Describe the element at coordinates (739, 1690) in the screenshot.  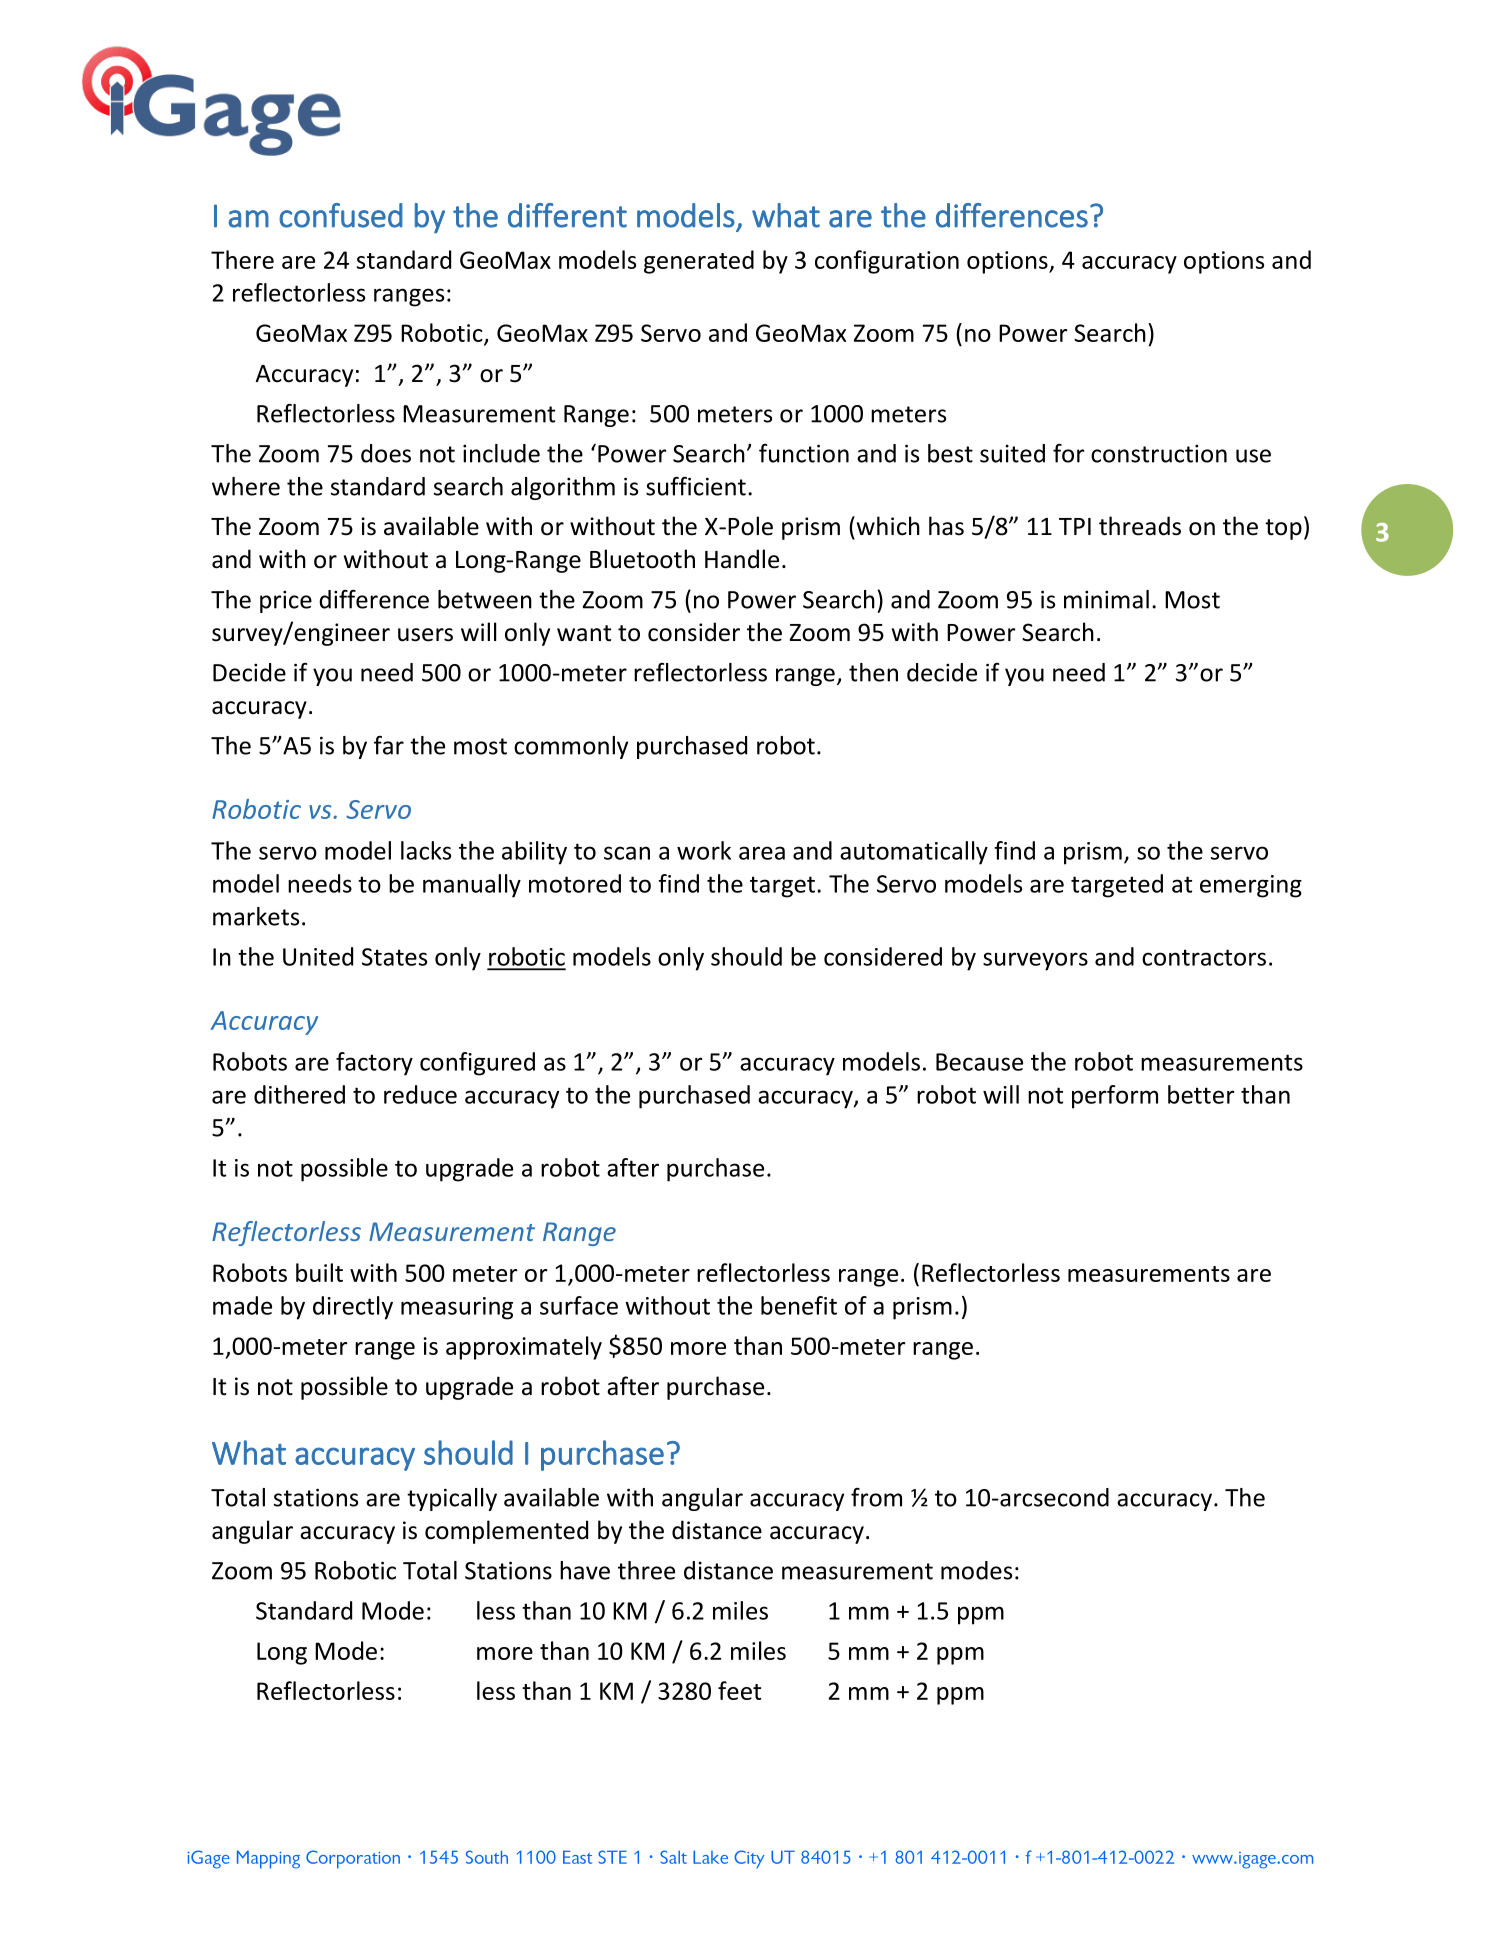
I see `feet` at that location.
